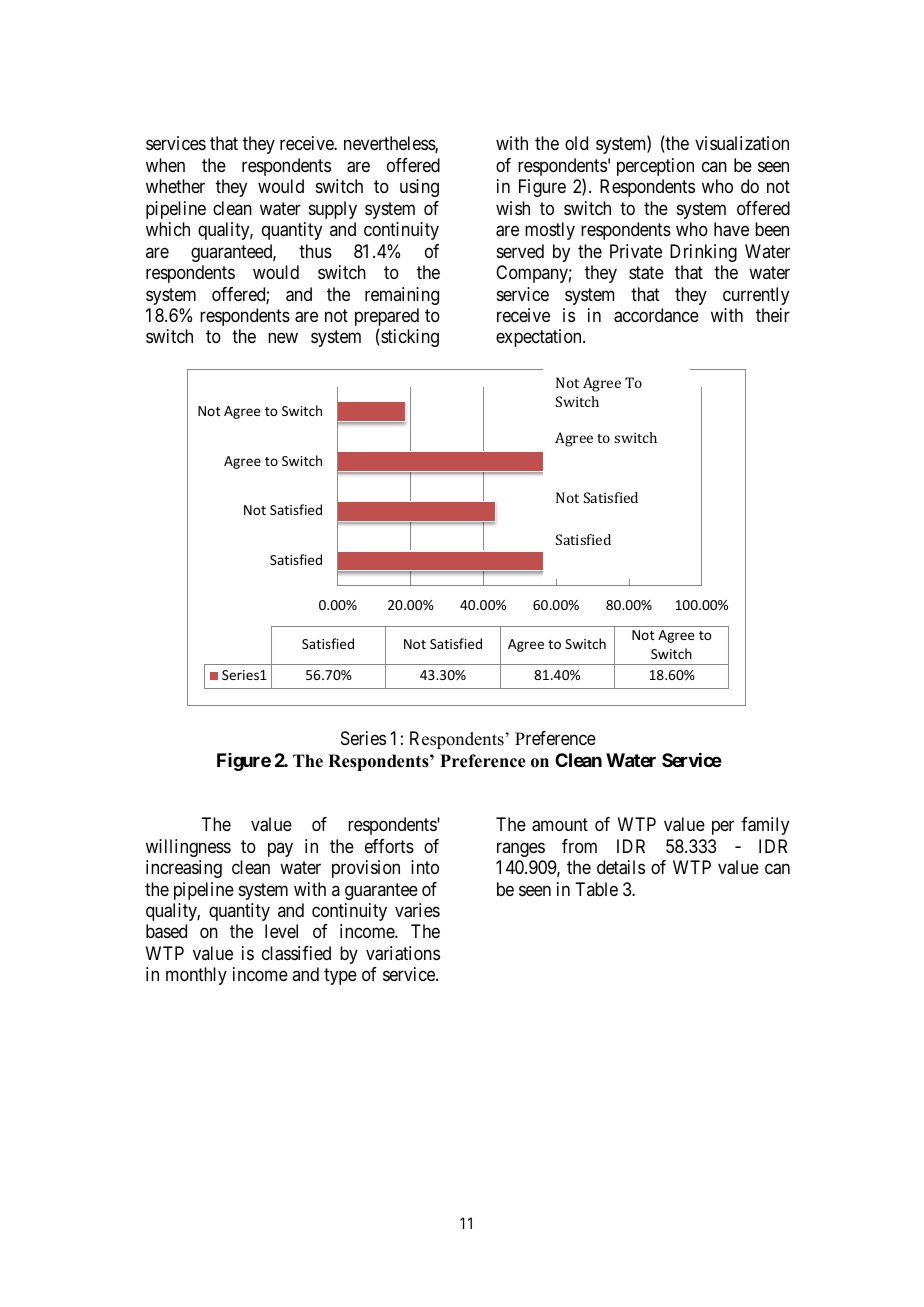  I want to click on using, so click(419, 188).
